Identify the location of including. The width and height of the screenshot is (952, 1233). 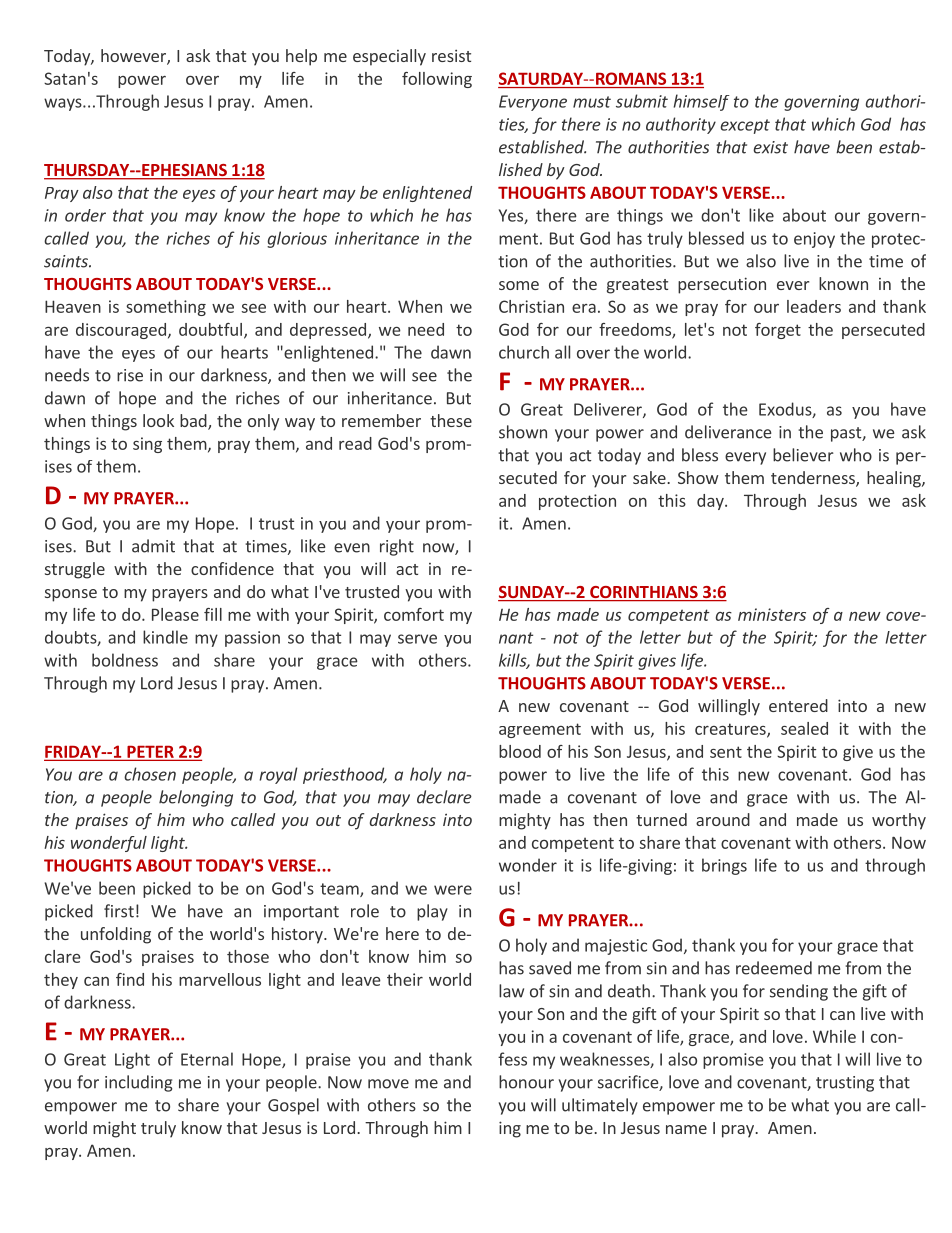
(138, 1083).
